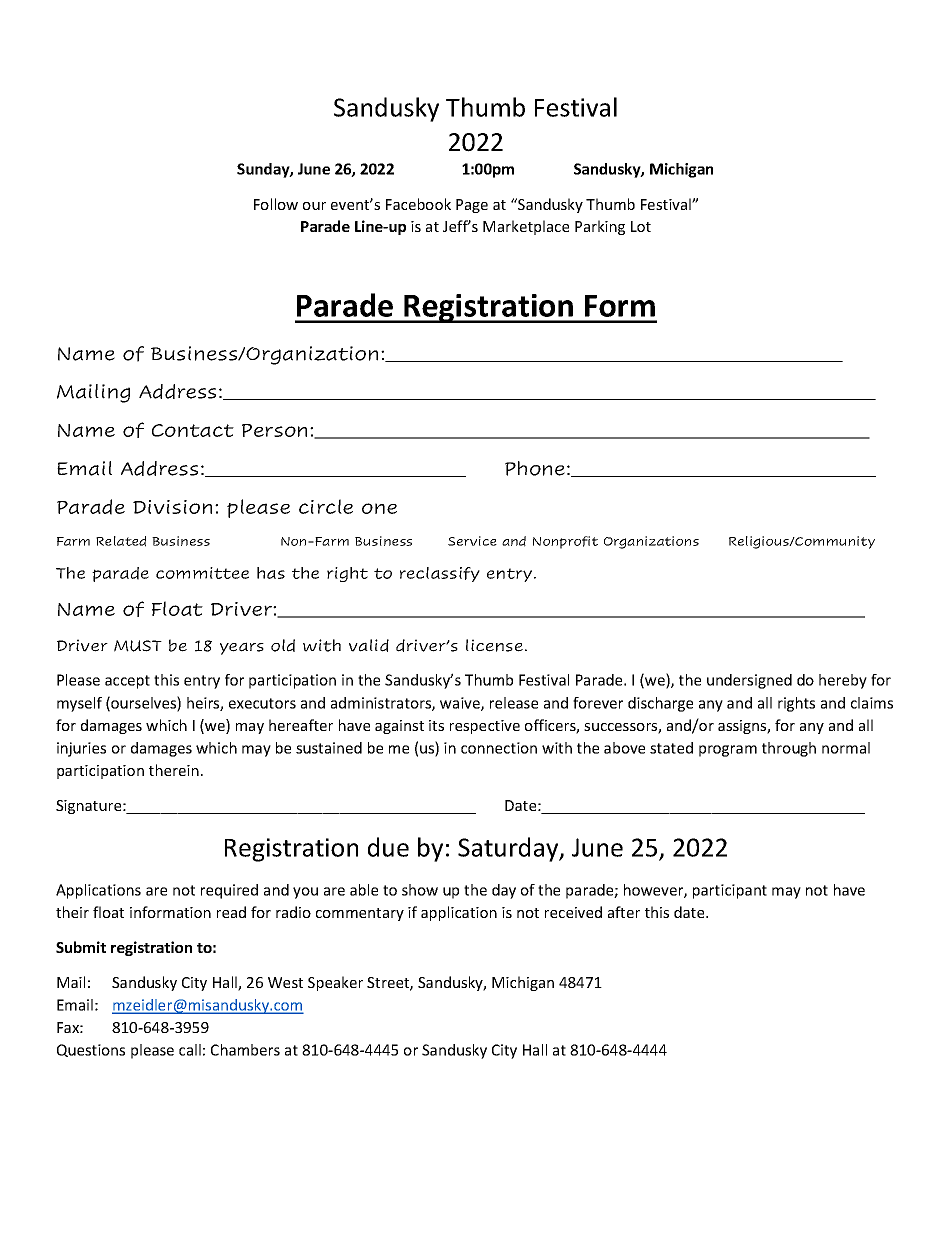  Describe the element at coordinates (472, 206) in the screenshot. I see `Page` at that location.
